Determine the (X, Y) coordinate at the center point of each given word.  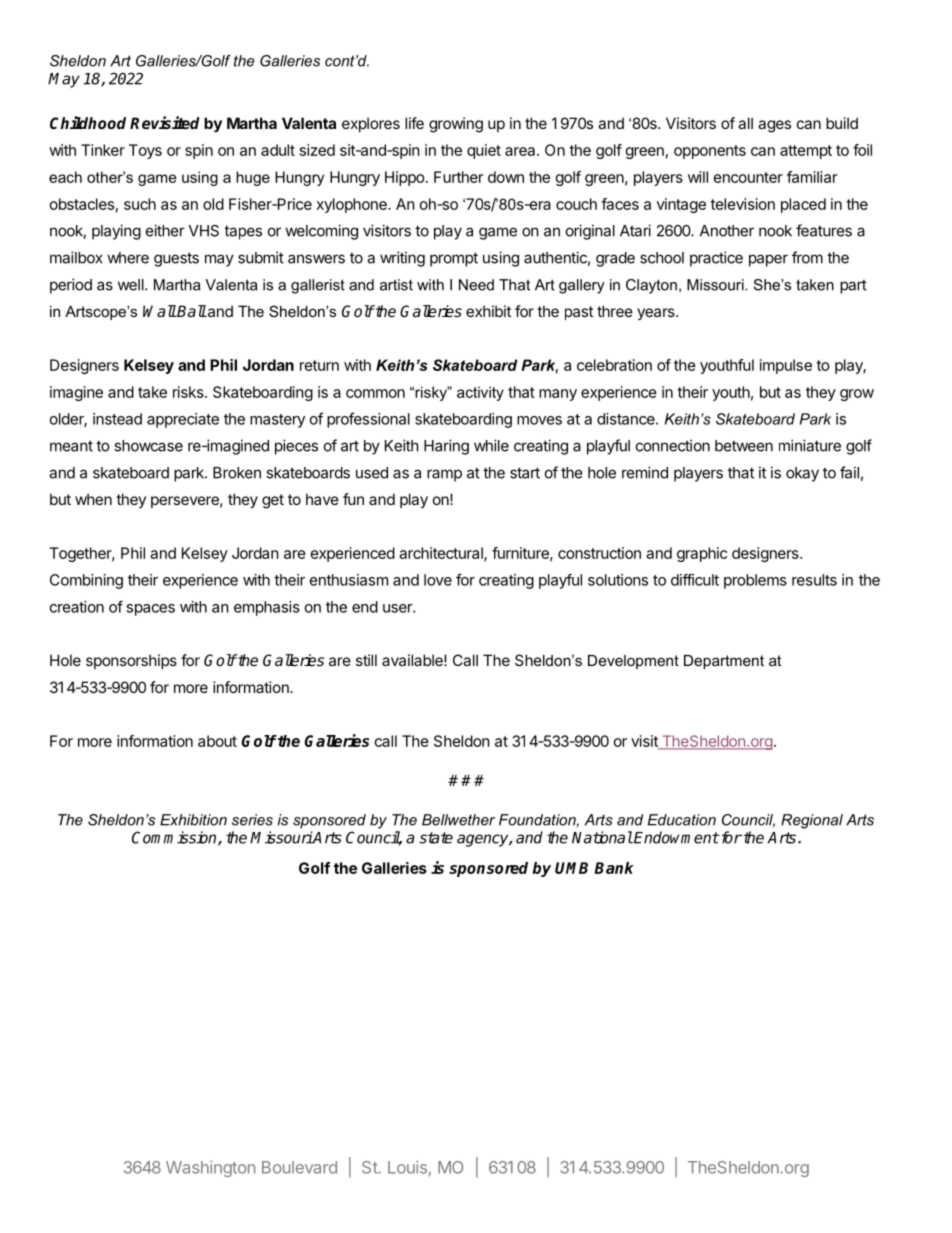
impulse (786, 366)
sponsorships (131, 661)
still (366, 660)
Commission (175, 838)
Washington (210, 1169)
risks (189, 392)
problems (755, 581)
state (436, 838)
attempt (806, 152)
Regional (812, 821)
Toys (145, 151)
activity (480, 393)
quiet (484, 151)
